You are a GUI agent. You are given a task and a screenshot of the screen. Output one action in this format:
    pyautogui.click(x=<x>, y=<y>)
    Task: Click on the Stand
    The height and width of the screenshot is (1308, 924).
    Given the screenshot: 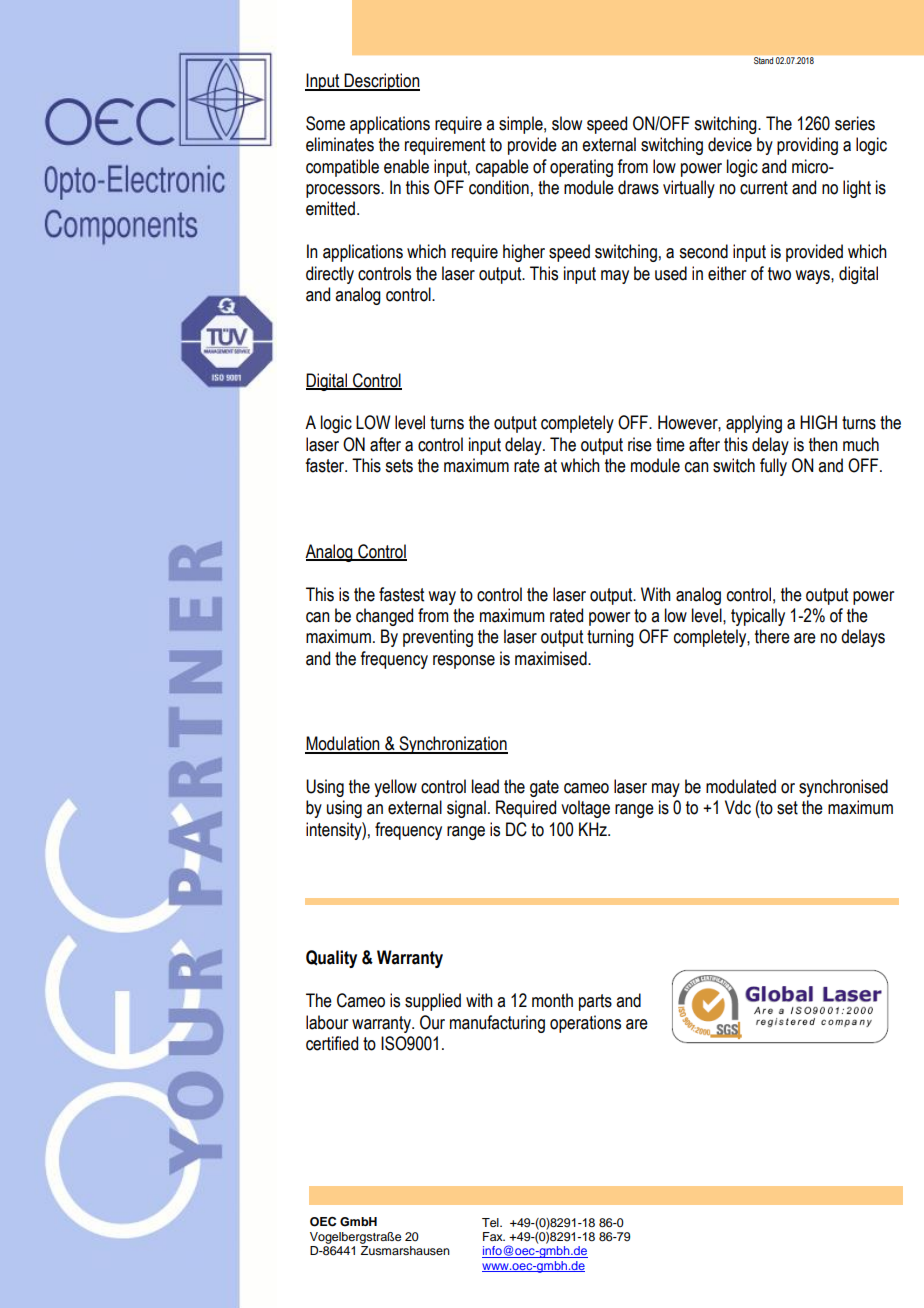 What is the action you would take?
    pyautogui.click(x=763, y=60)
